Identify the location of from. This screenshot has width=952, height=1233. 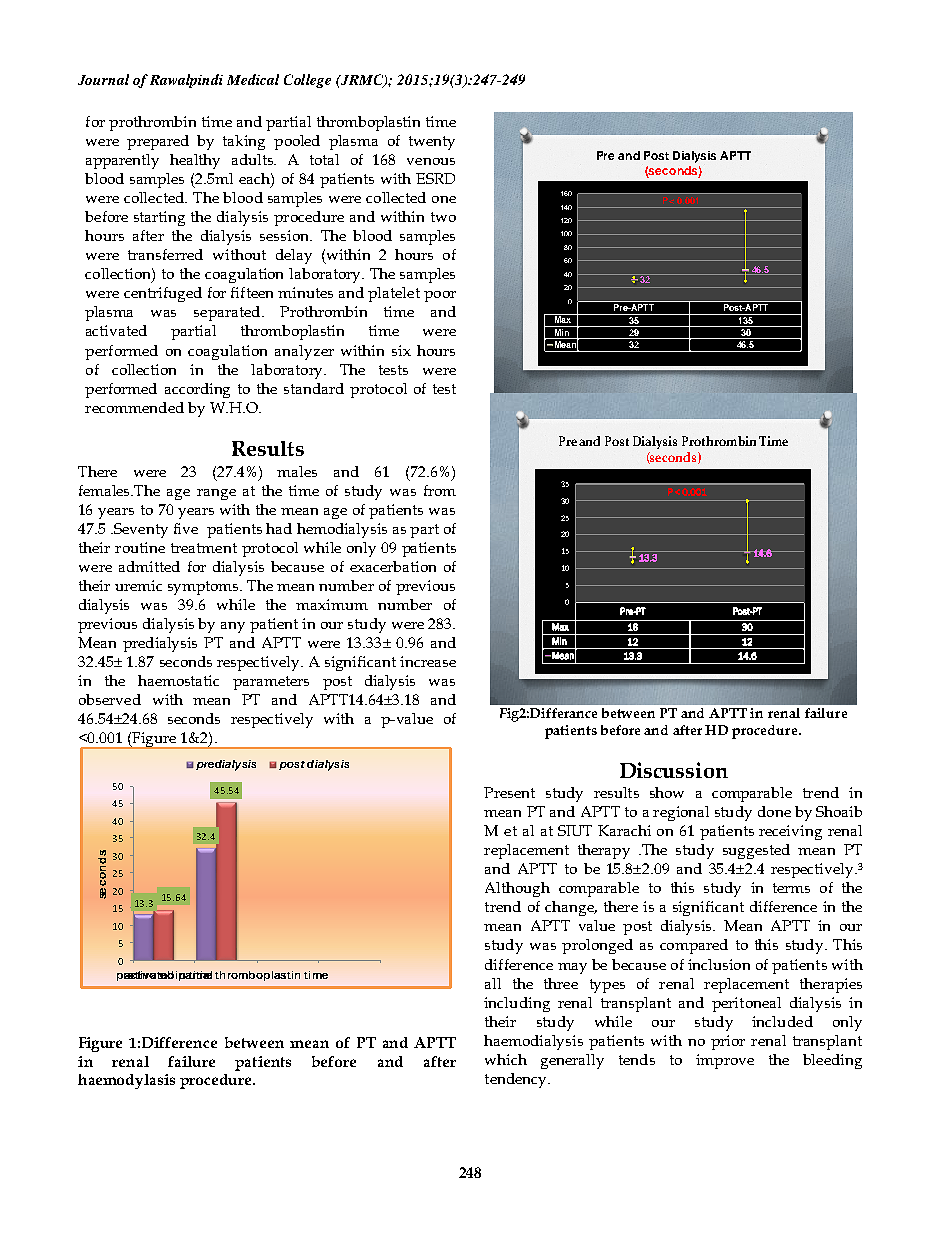
(440, 490).
